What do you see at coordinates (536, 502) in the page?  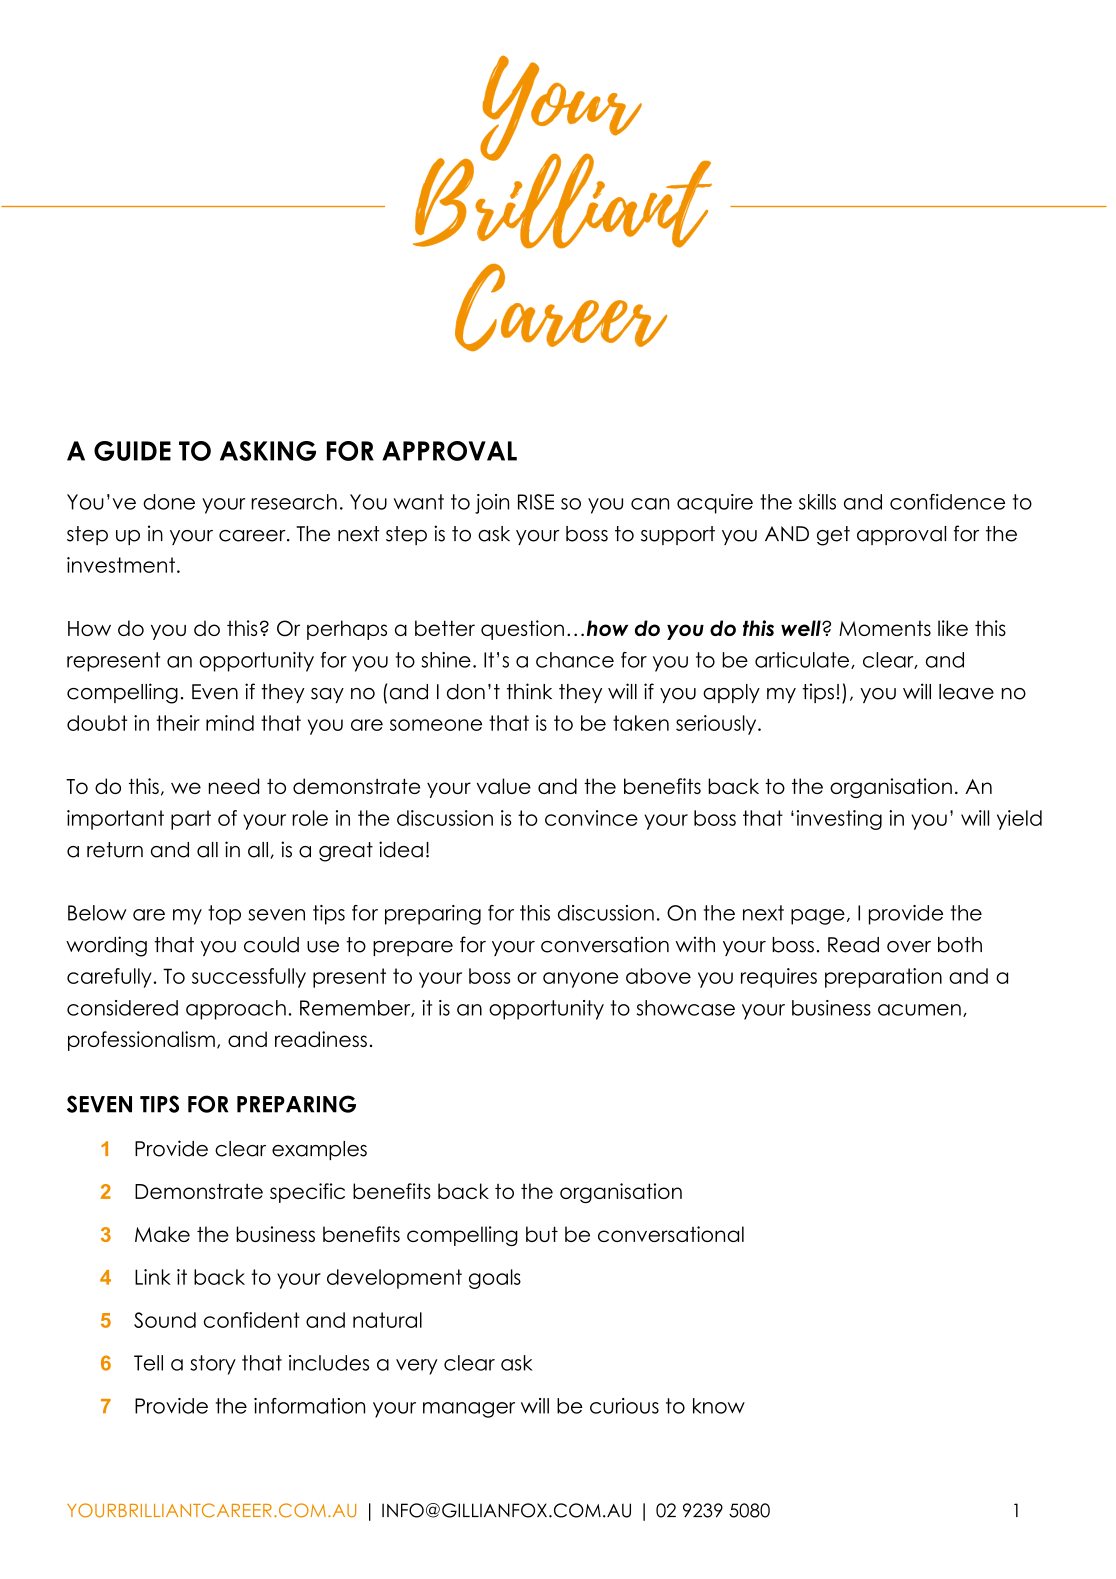 I see `RISE` at bounding box center [536, 502].
